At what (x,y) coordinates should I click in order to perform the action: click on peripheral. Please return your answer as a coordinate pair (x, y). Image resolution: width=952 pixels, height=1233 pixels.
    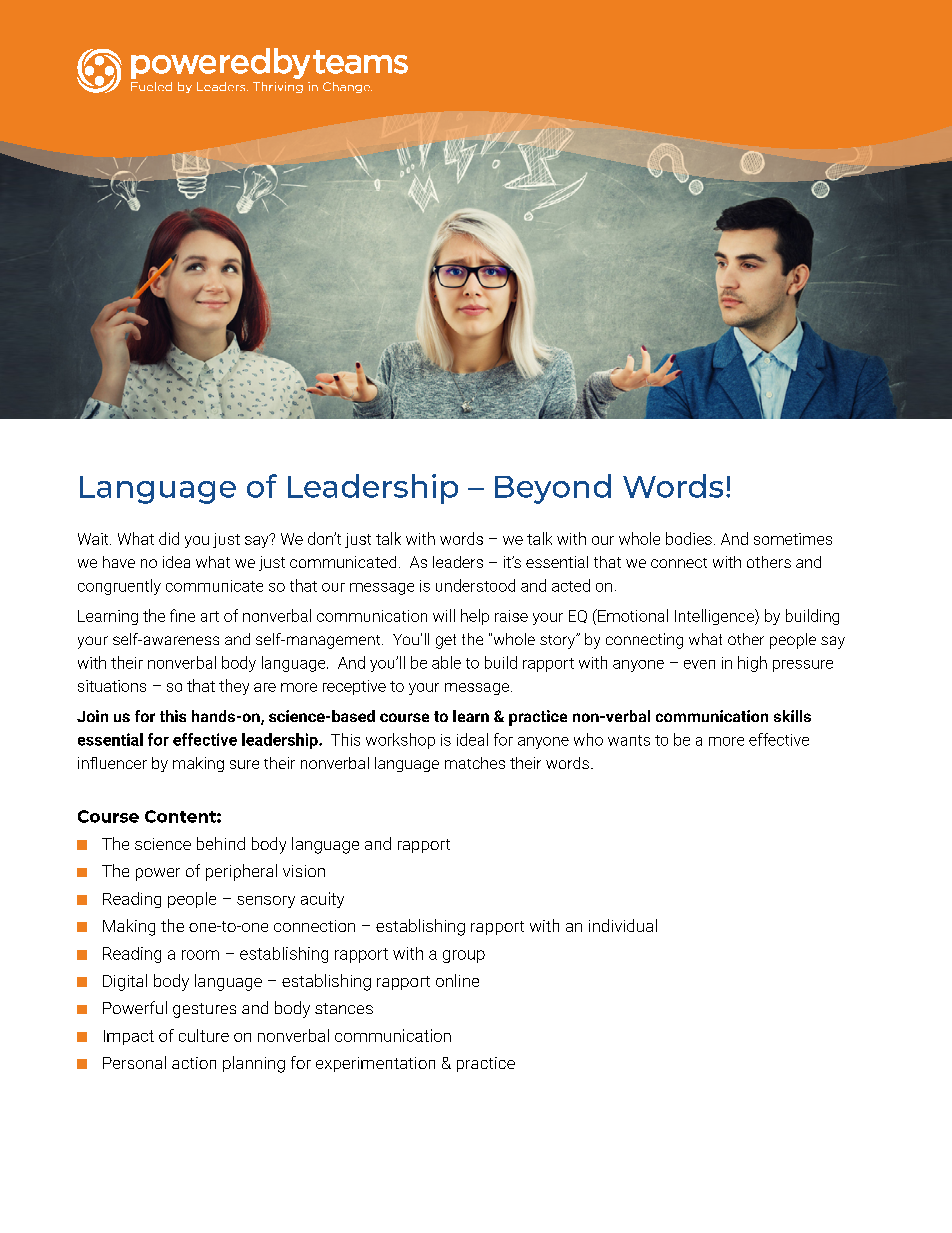
    Looking at the image, I should click on (241, 872).
